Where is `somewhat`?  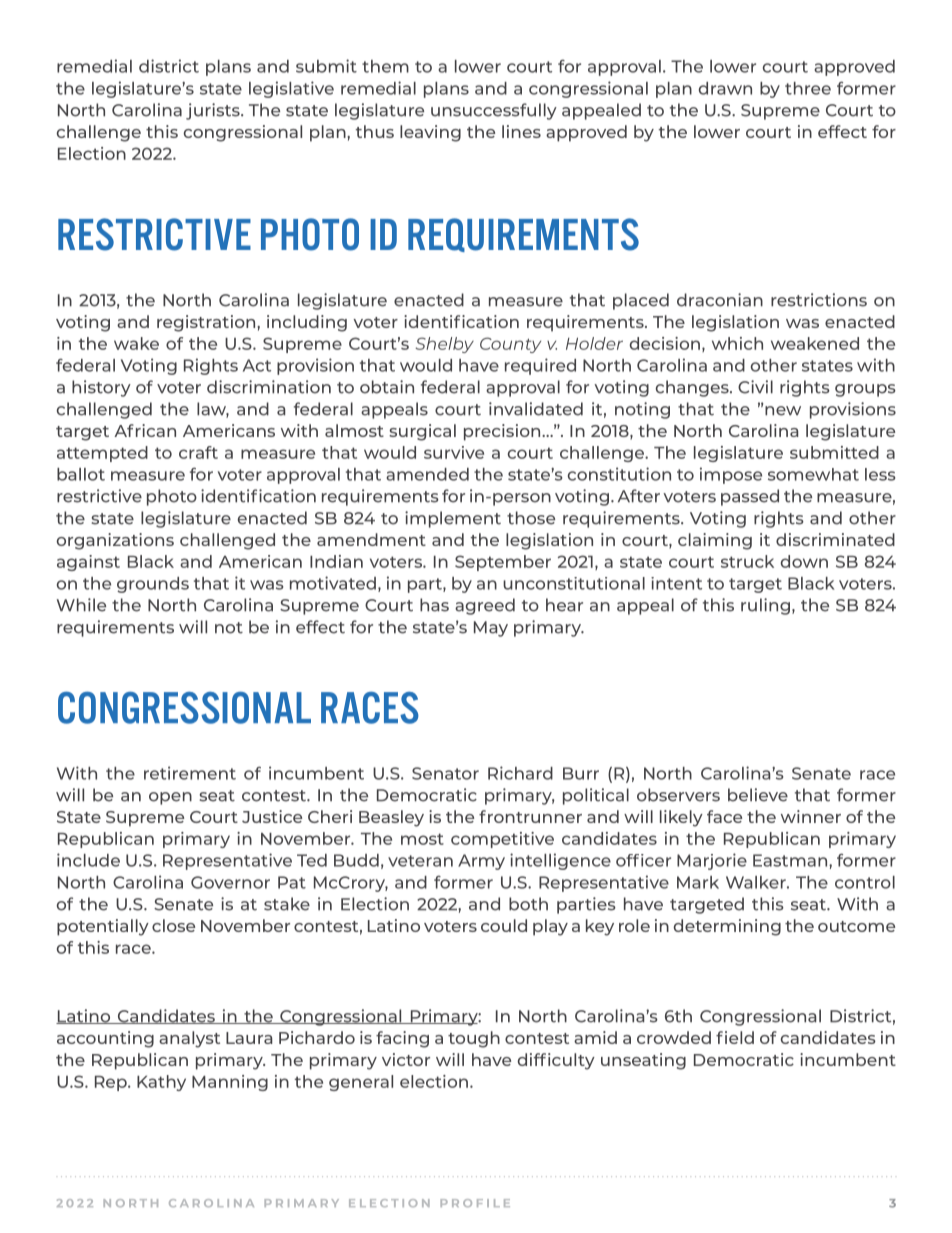
somewhat is located at coordinates (813, 474).
